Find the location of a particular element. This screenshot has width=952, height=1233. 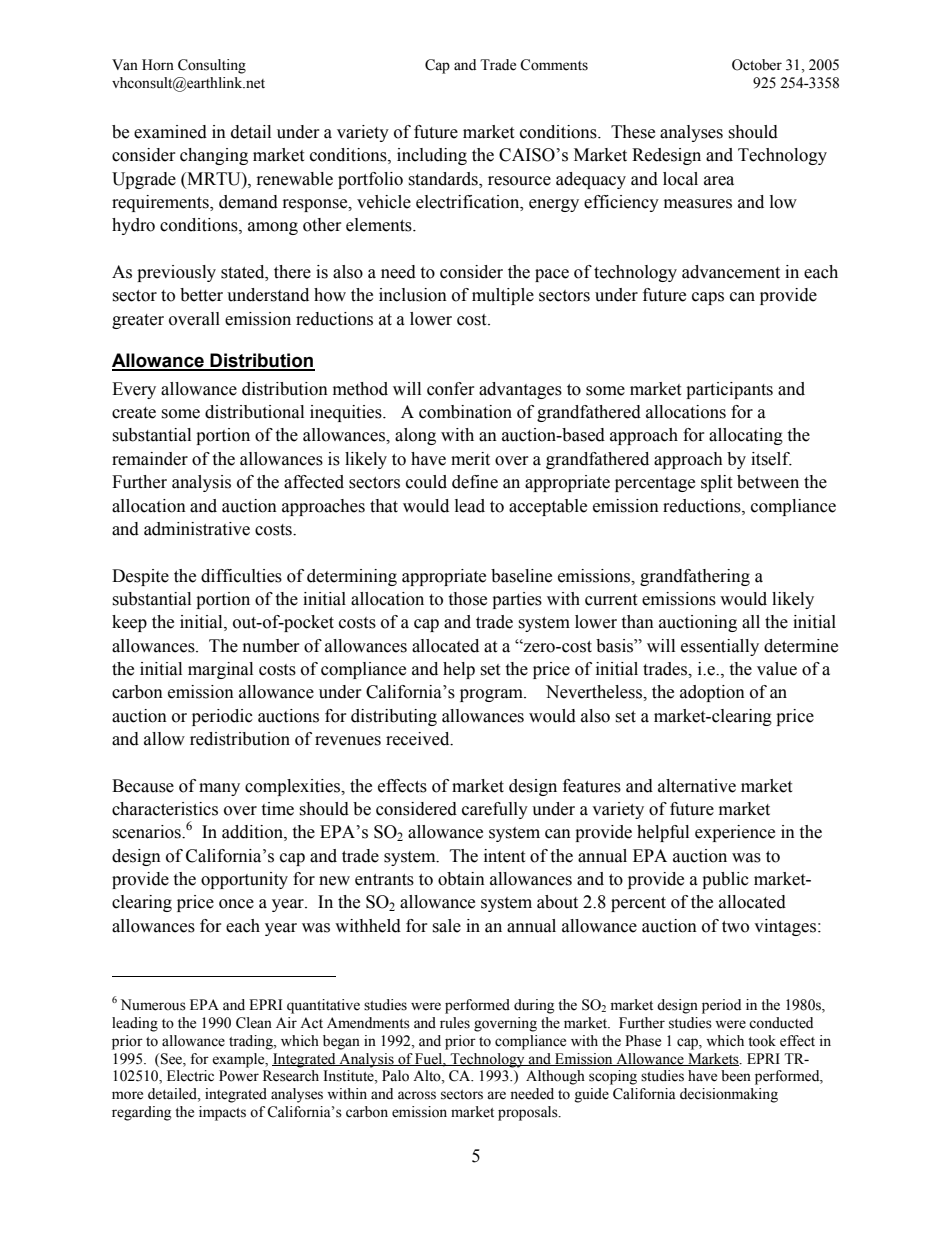

define is located at coordinates (475, 482).
